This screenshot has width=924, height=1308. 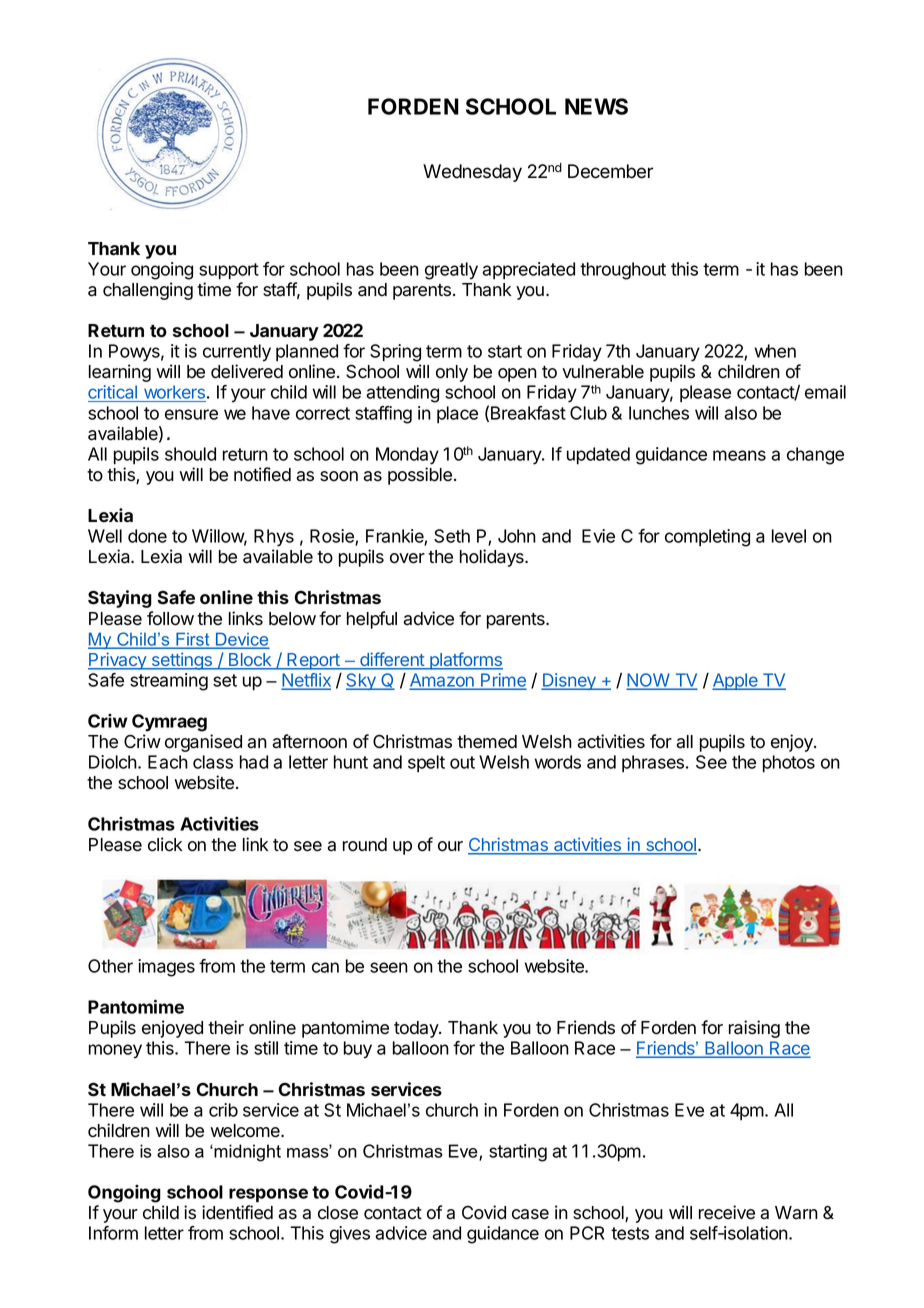 What do you see at coordinates (727, 1212) in the screenshot?
I see `receive` at bounding box center [727, 1212].
